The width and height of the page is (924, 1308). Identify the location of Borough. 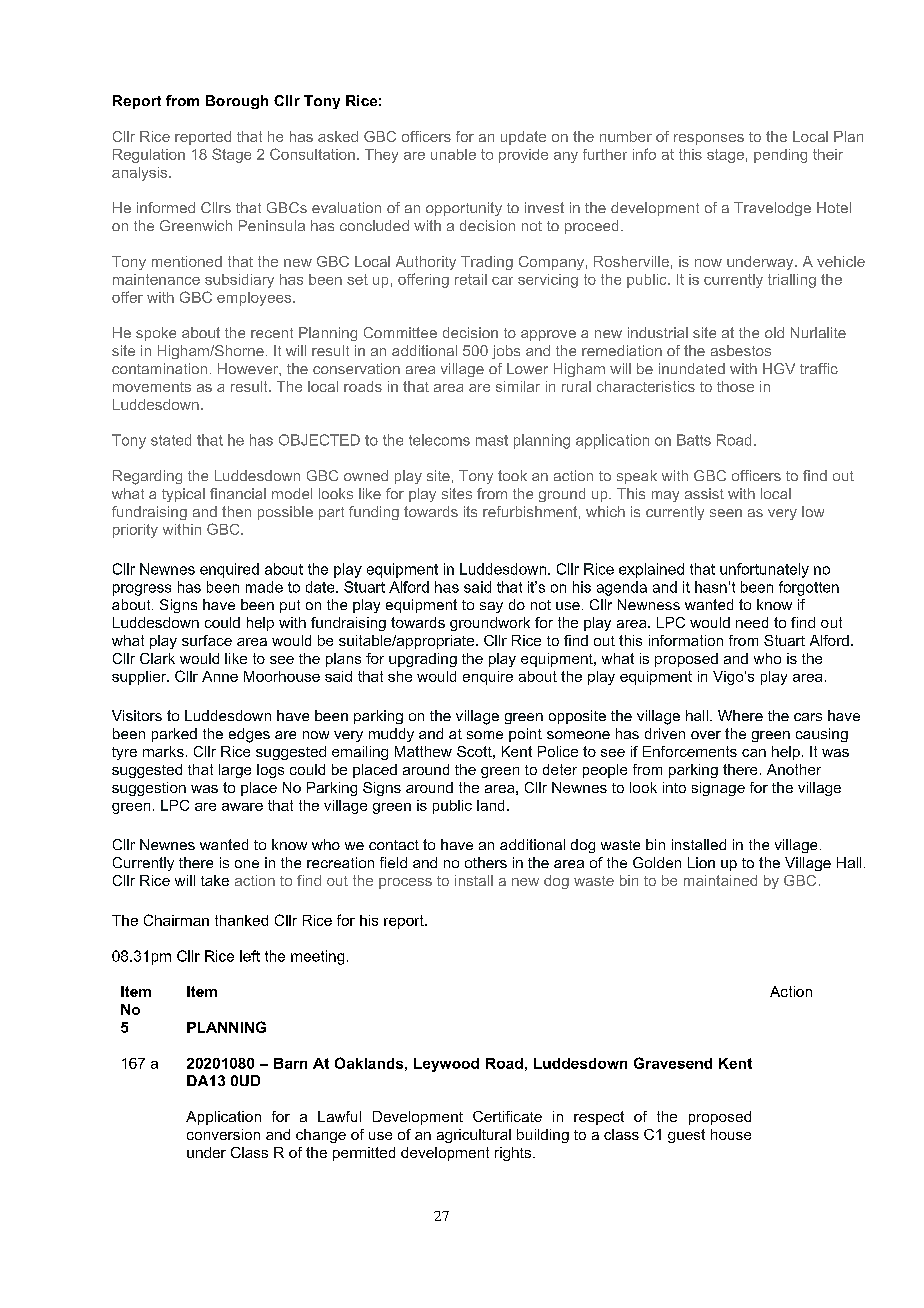
(237, 102).
